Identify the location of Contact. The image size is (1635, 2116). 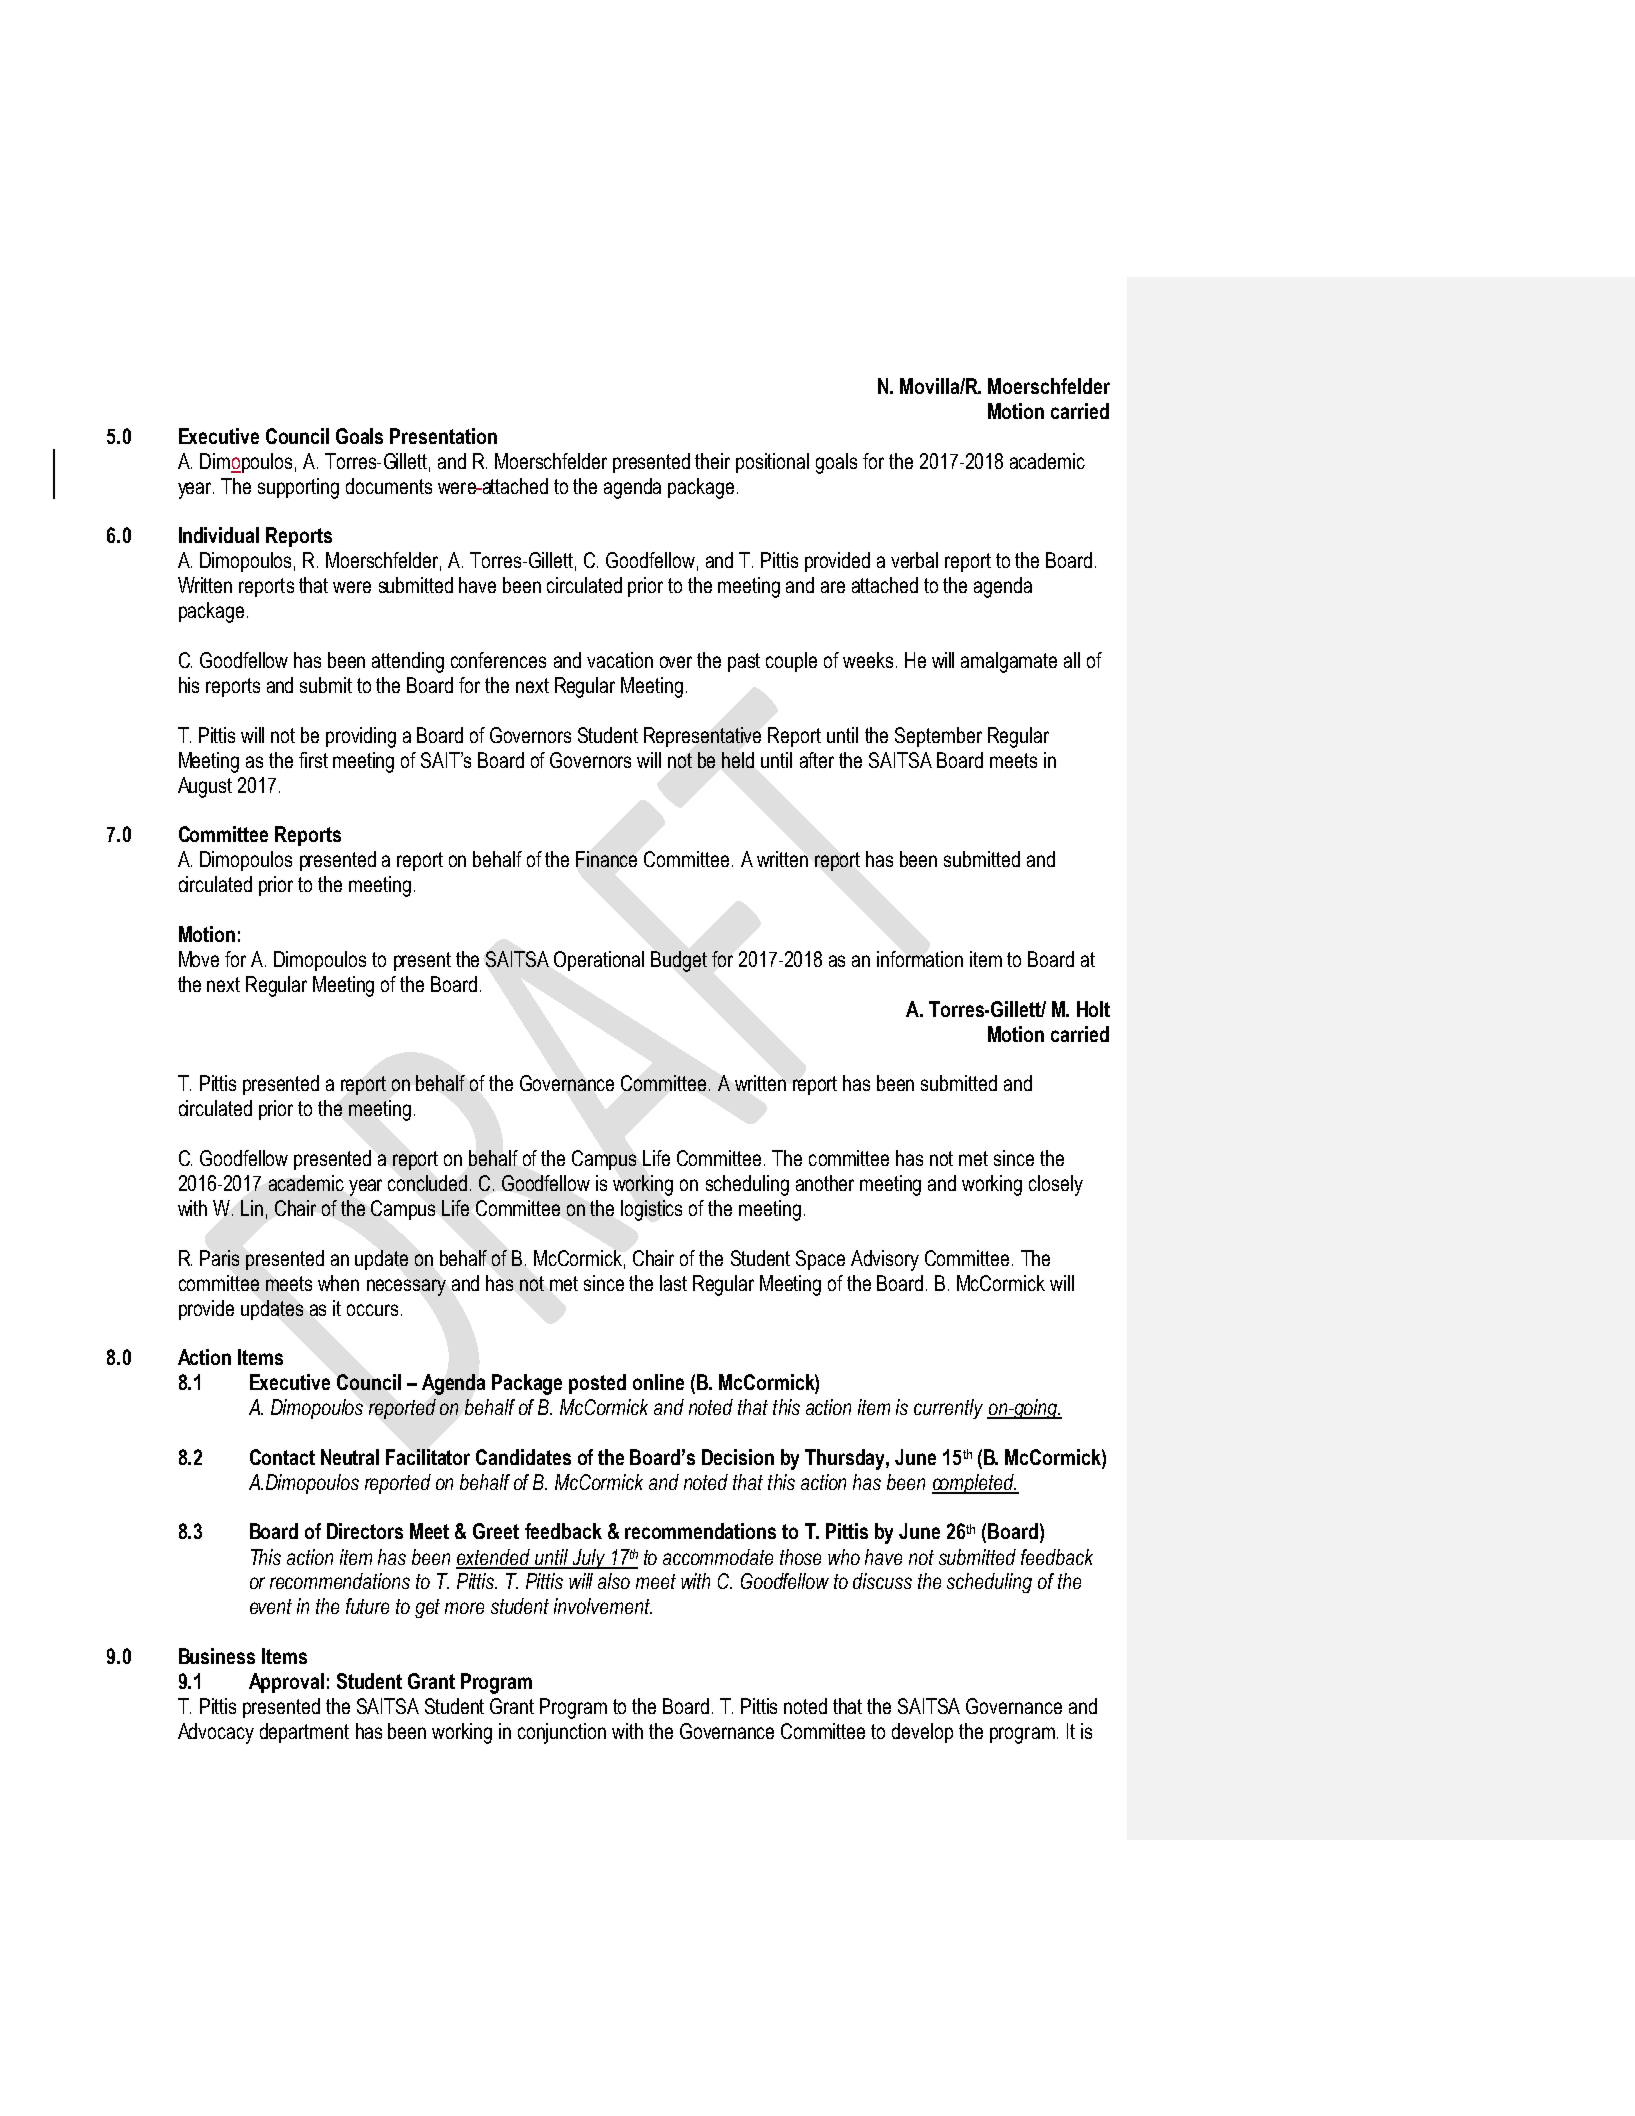
(282, 1457).
